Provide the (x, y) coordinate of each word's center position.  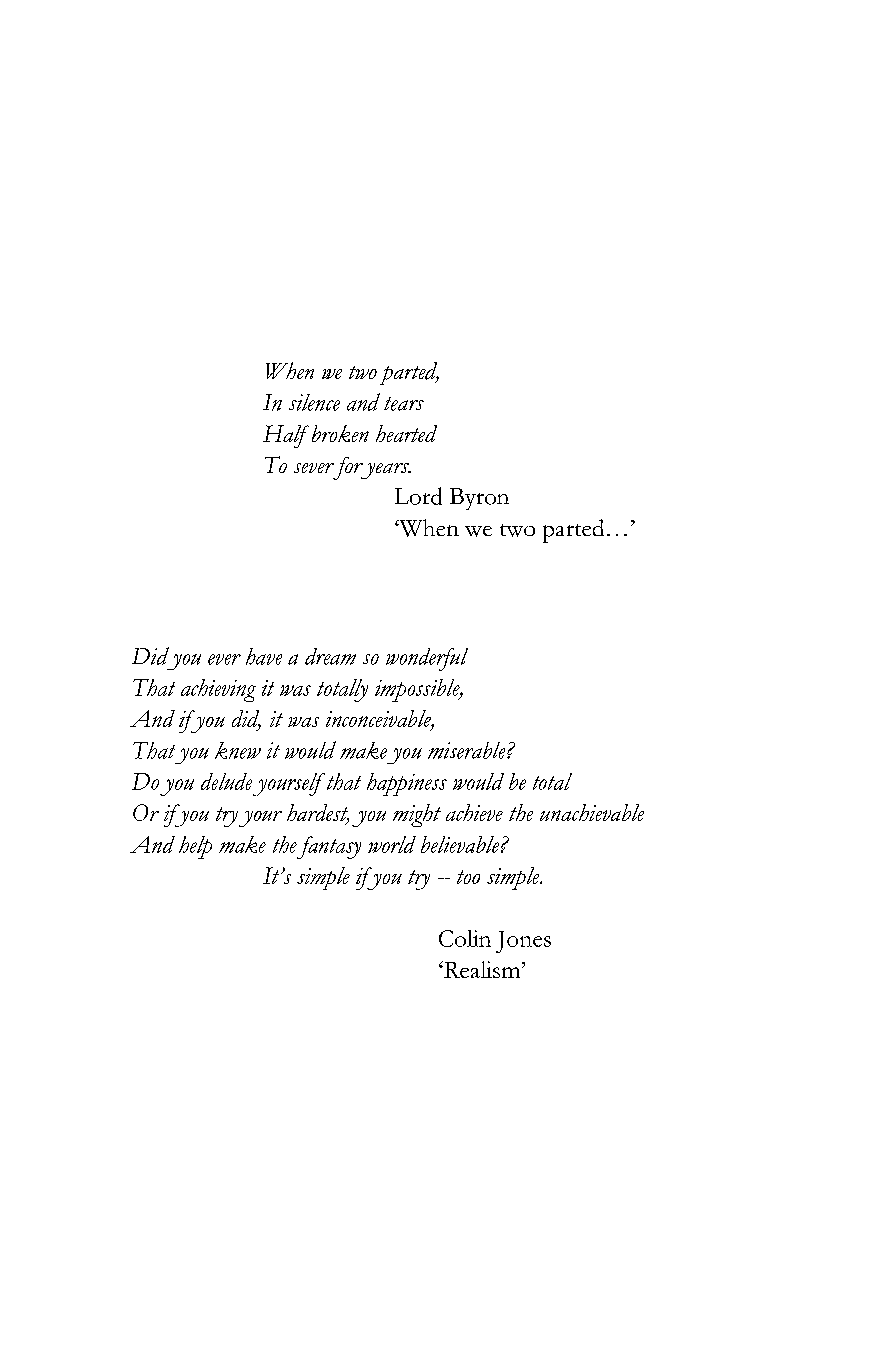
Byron (479, 499)
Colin (465, 938)
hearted (406, 433)
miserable (468, 750)
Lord (418, 496)
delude (226, 781)
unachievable (592, 812)
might (417, 815)
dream (330, 656)
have (264, 656)
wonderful (427, 659)
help (195, 847)
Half (286, 436)
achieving (218, 690)
